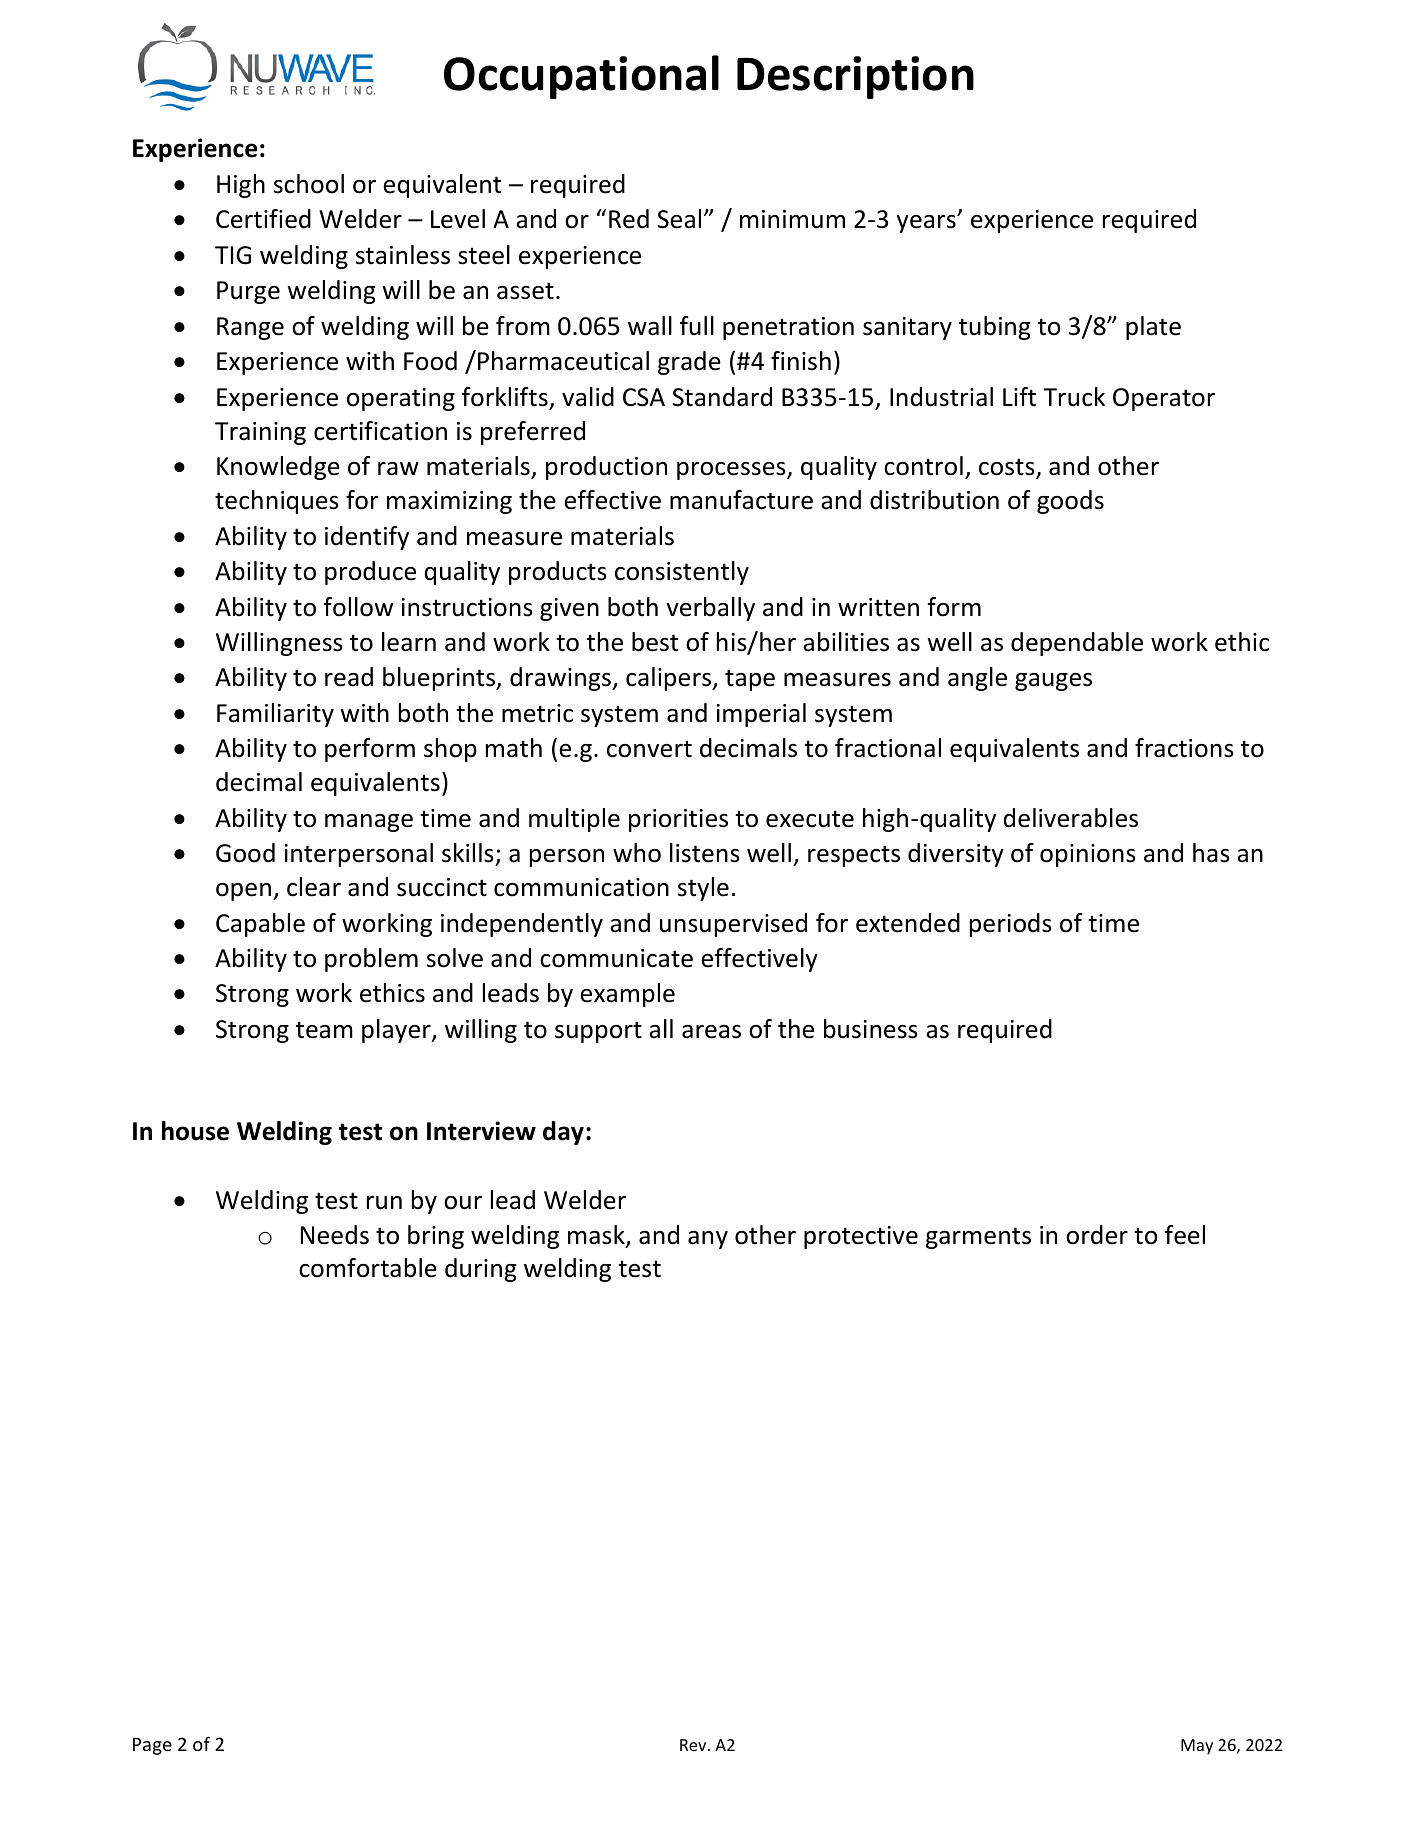 The image size is (1420, 1837). Describe the element at coordinates (260, 925) in the screenshot. I see `Capable` at that location.
